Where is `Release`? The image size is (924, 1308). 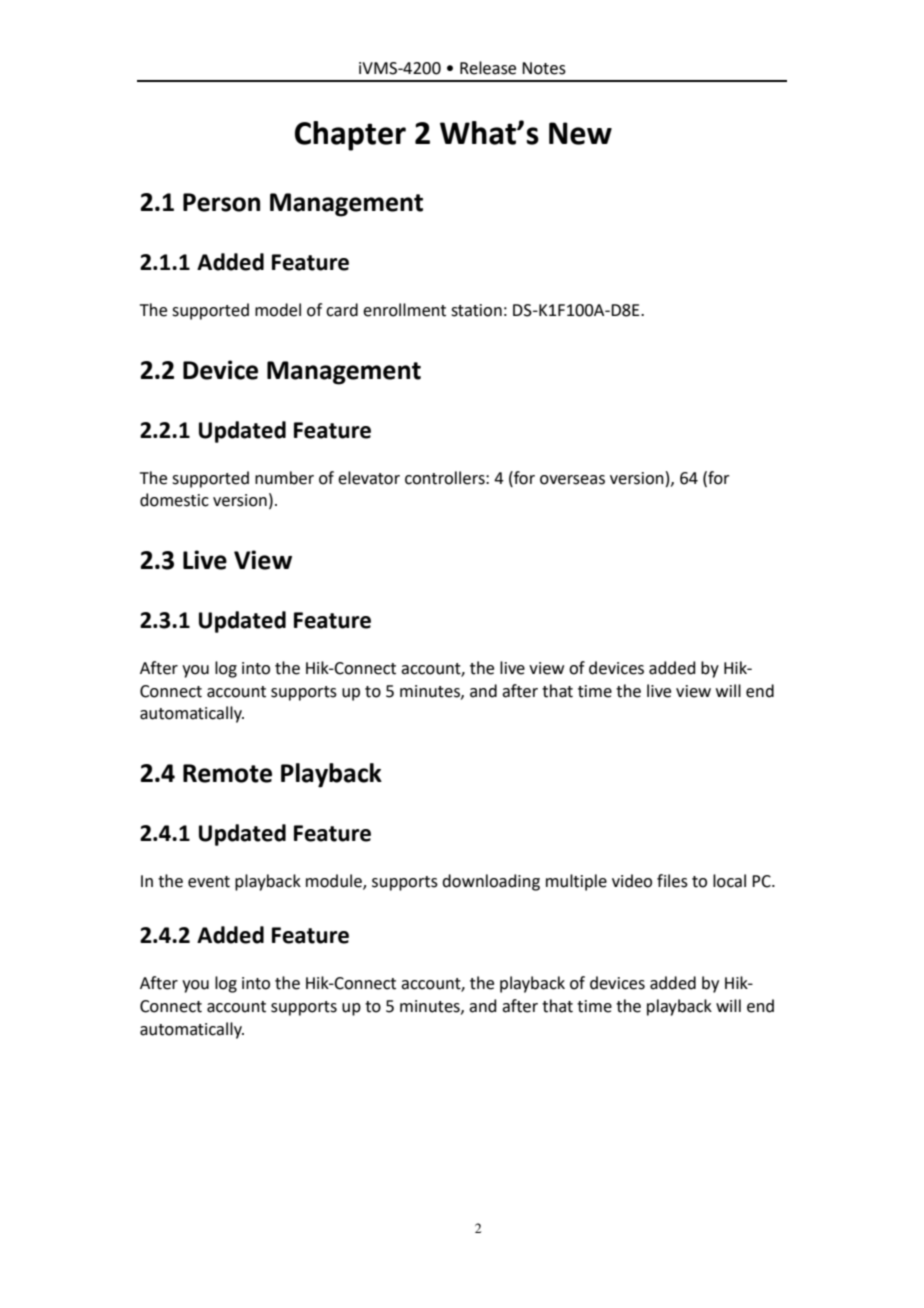
Release is located at coordinates (488, 68).
